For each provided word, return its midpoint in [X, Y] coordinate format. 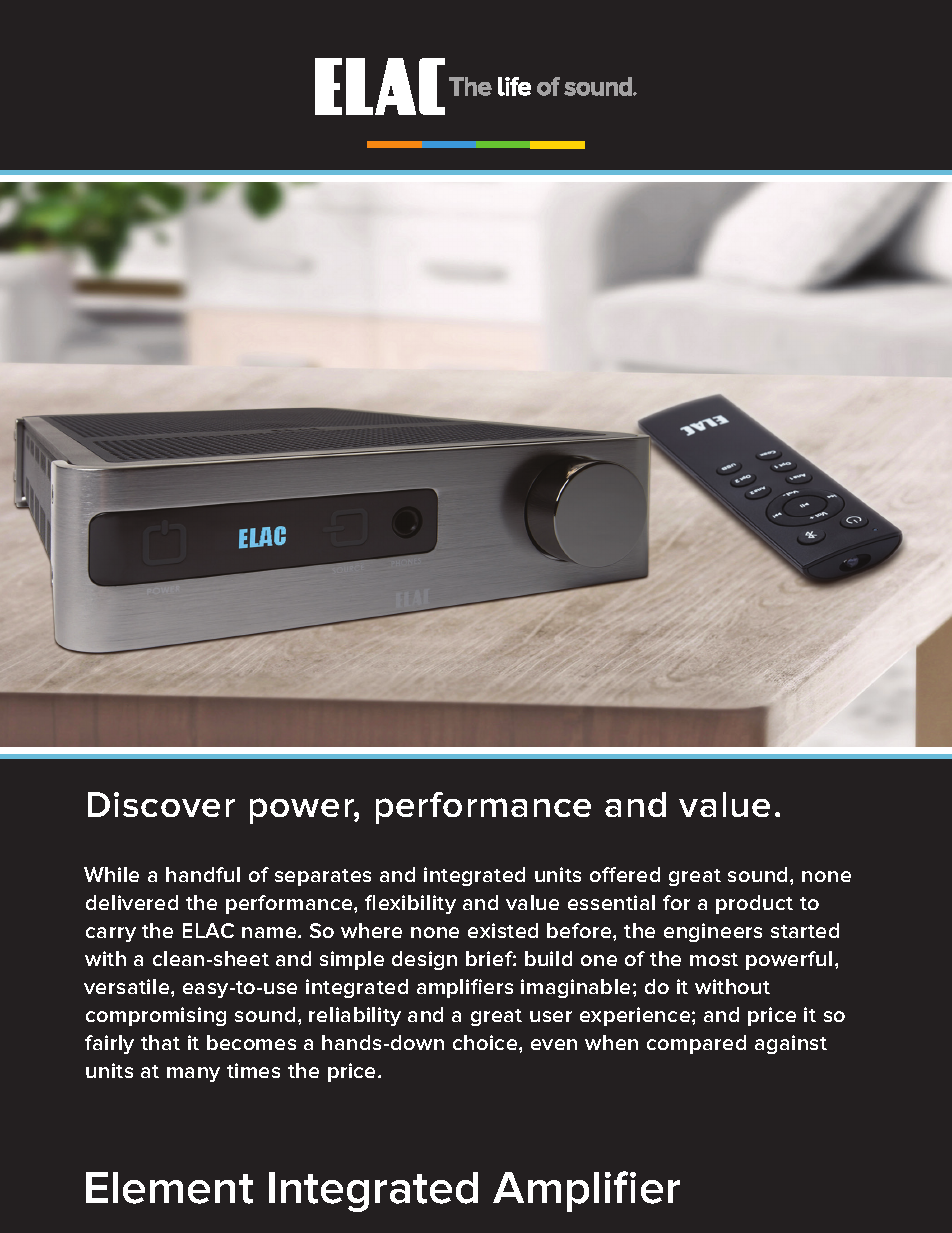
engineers [713, 932]
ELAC [208, 930]
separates [323, 877]
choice [486, 1042]
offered [625, 874]
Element [169, 1188]
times [253, 1070]
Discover [161, 804]
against [791, 1044]
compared [696, 1044]
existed [503, 930]
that [160, 1042]
